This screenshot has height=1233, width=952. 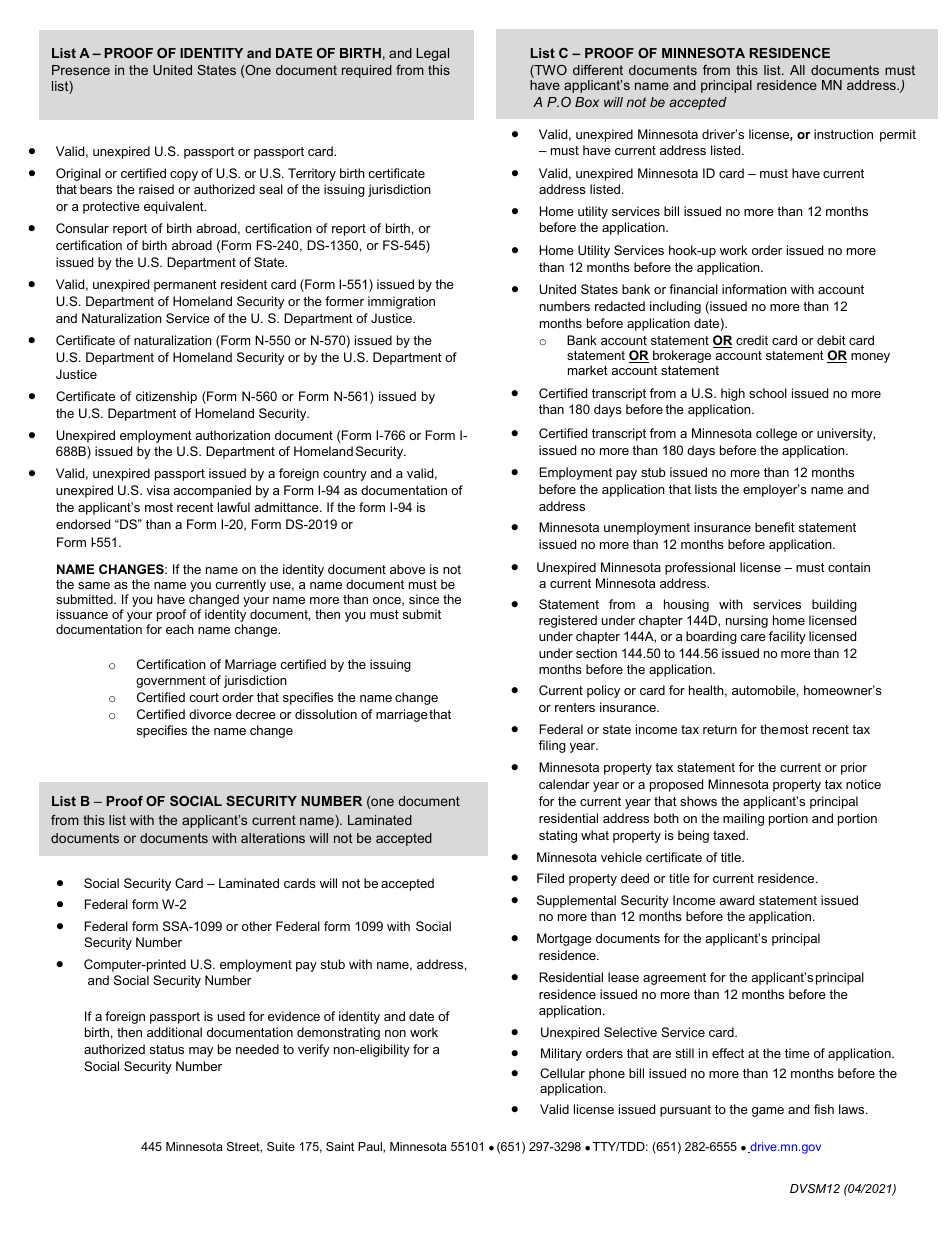 I want to click on copy, so click(x=184, y=176).
